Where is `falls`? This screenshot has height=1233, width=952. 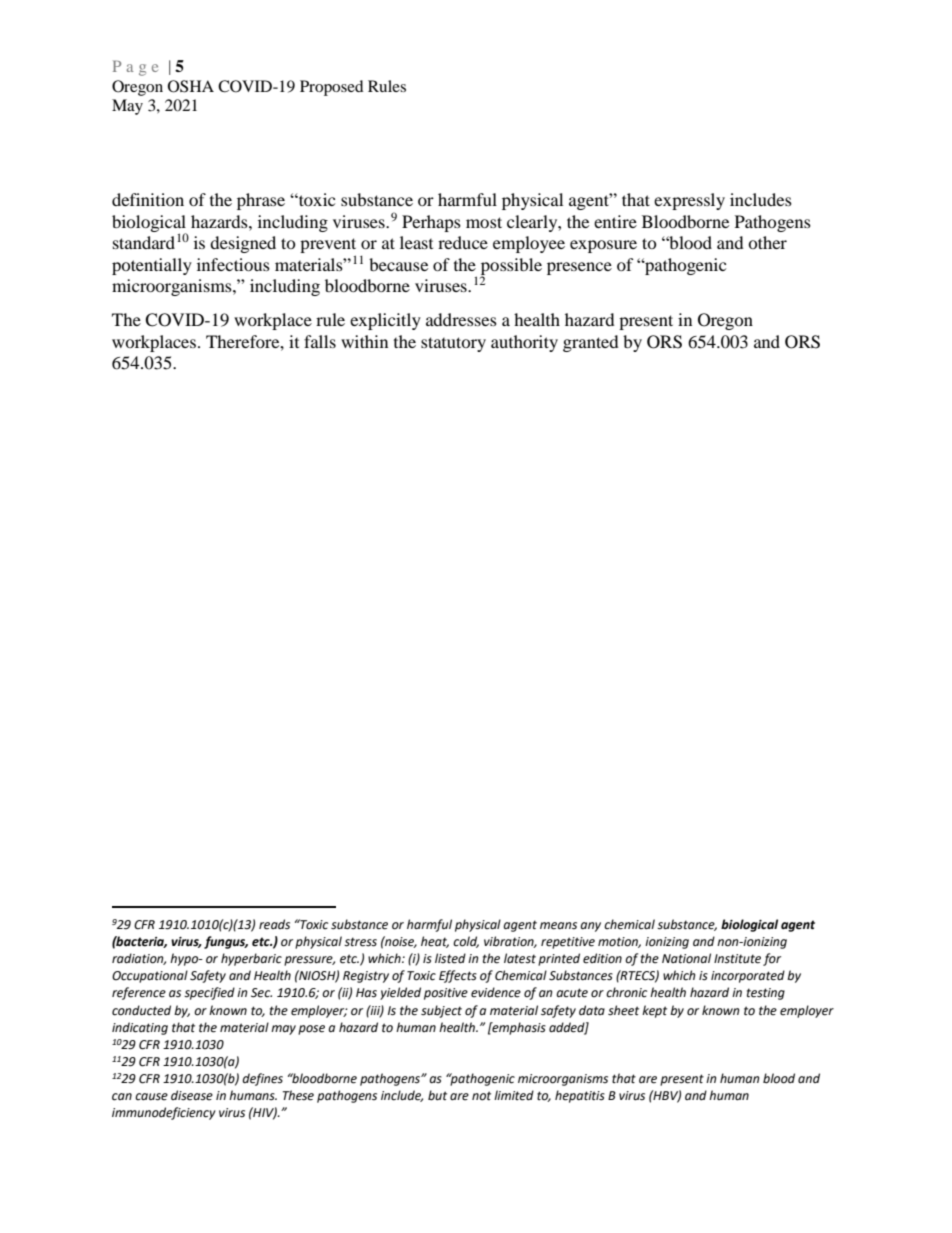 falls is located at coordinates (320, 341).
